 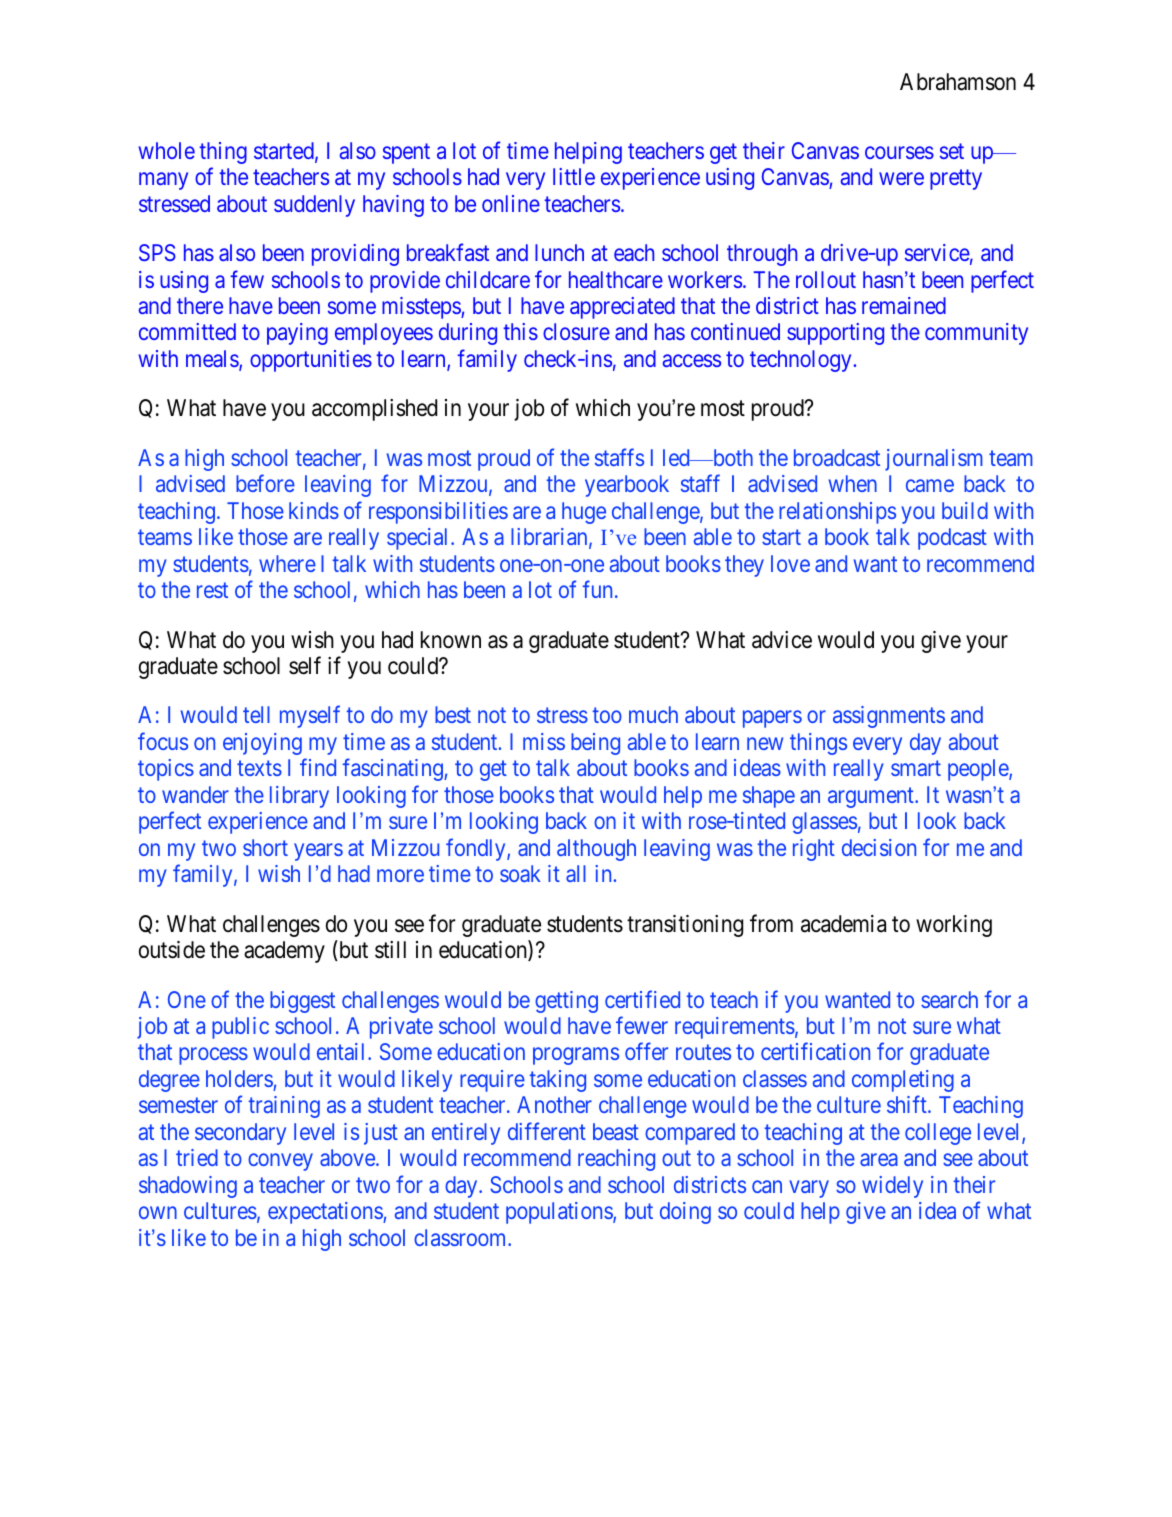 What do you see at coordinates (256, 714) in the document?
I see `tell` at bounding box center [256, 714].
